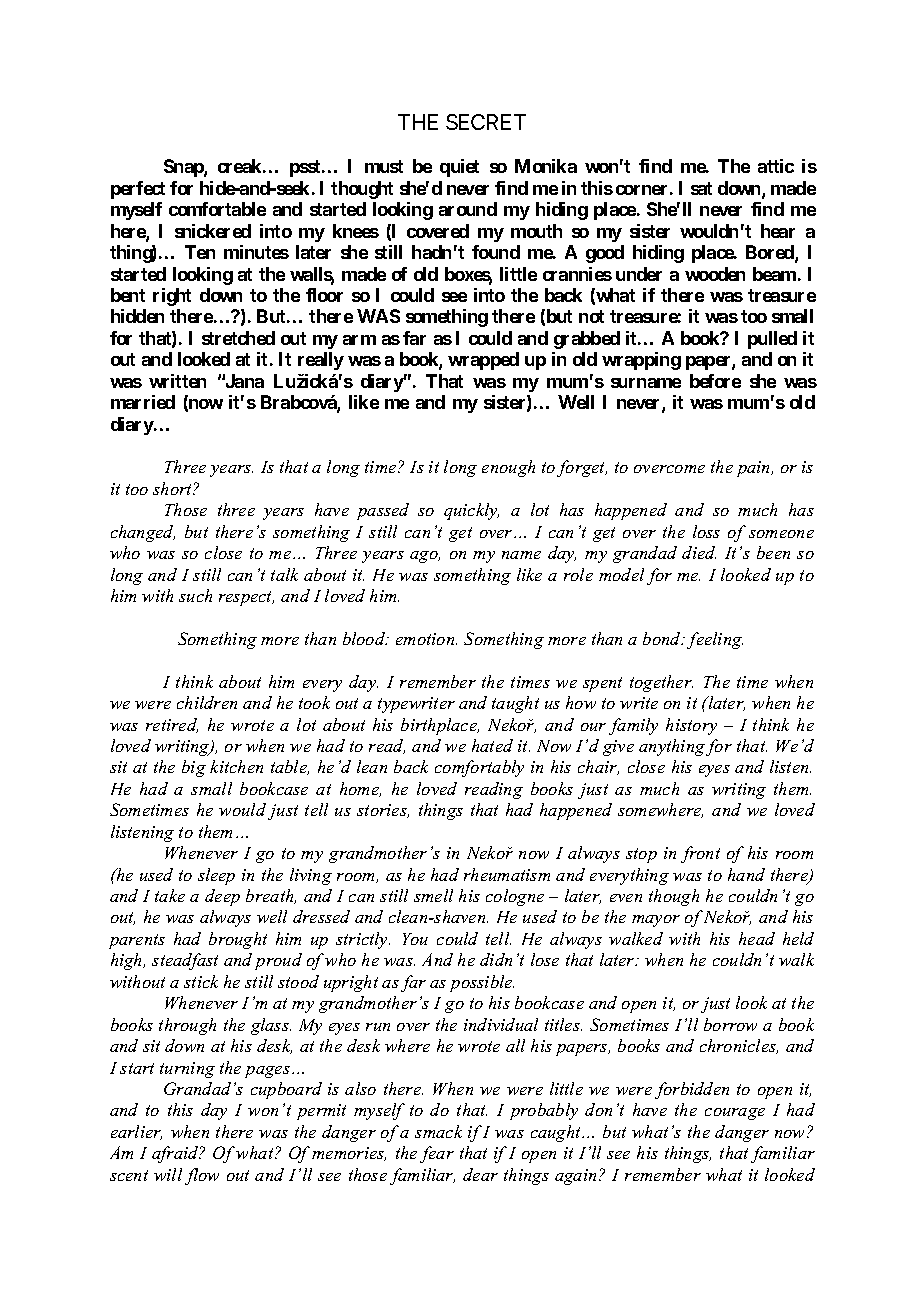 This screenshot has width=924, height=1308. What do you see at coordinates (663, 638) in the screenshot?
I see `bond` at bounding box center [663, 638].
